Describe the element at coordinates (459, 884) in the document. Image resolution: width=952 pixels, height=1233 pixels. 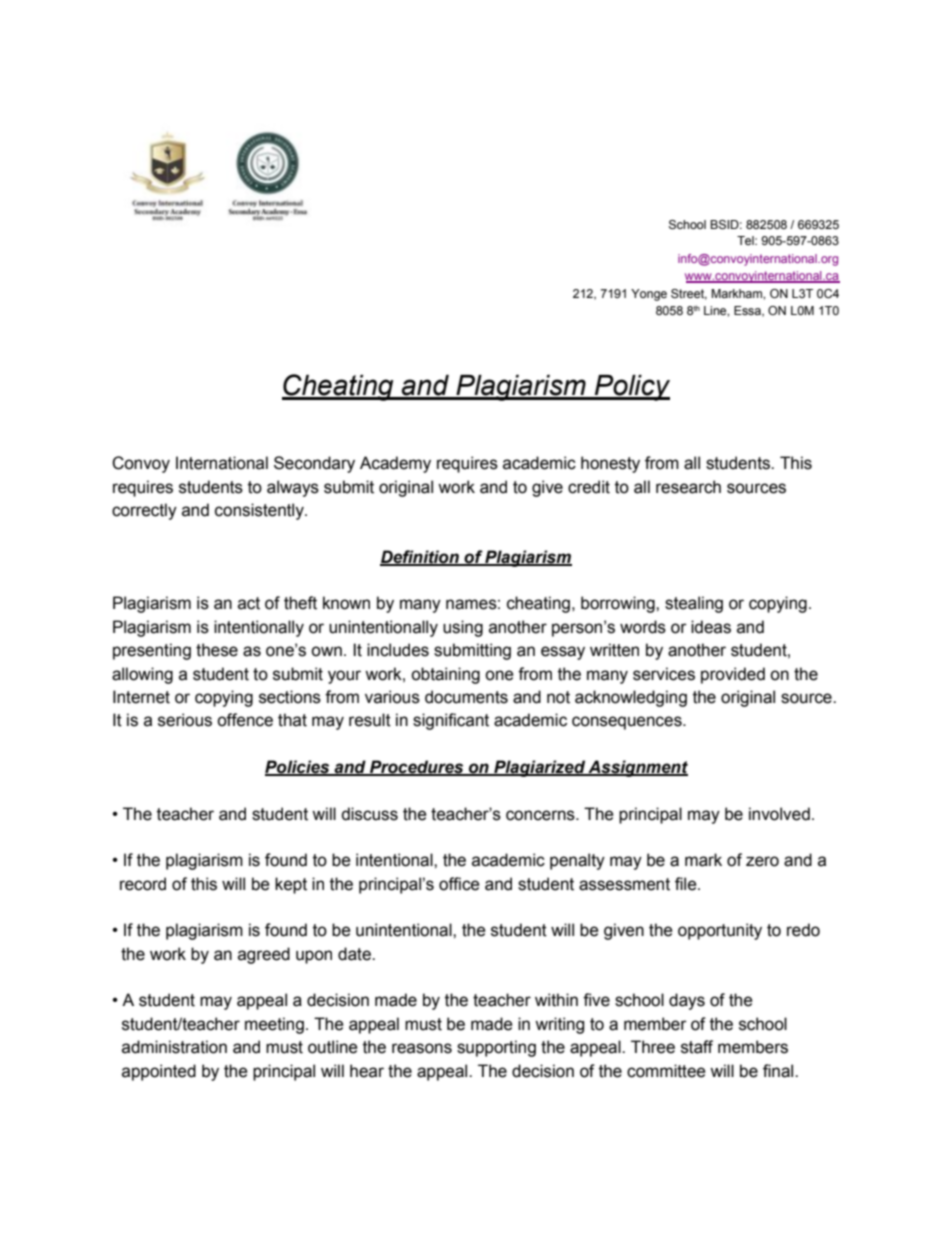
I see `office` at that location.
